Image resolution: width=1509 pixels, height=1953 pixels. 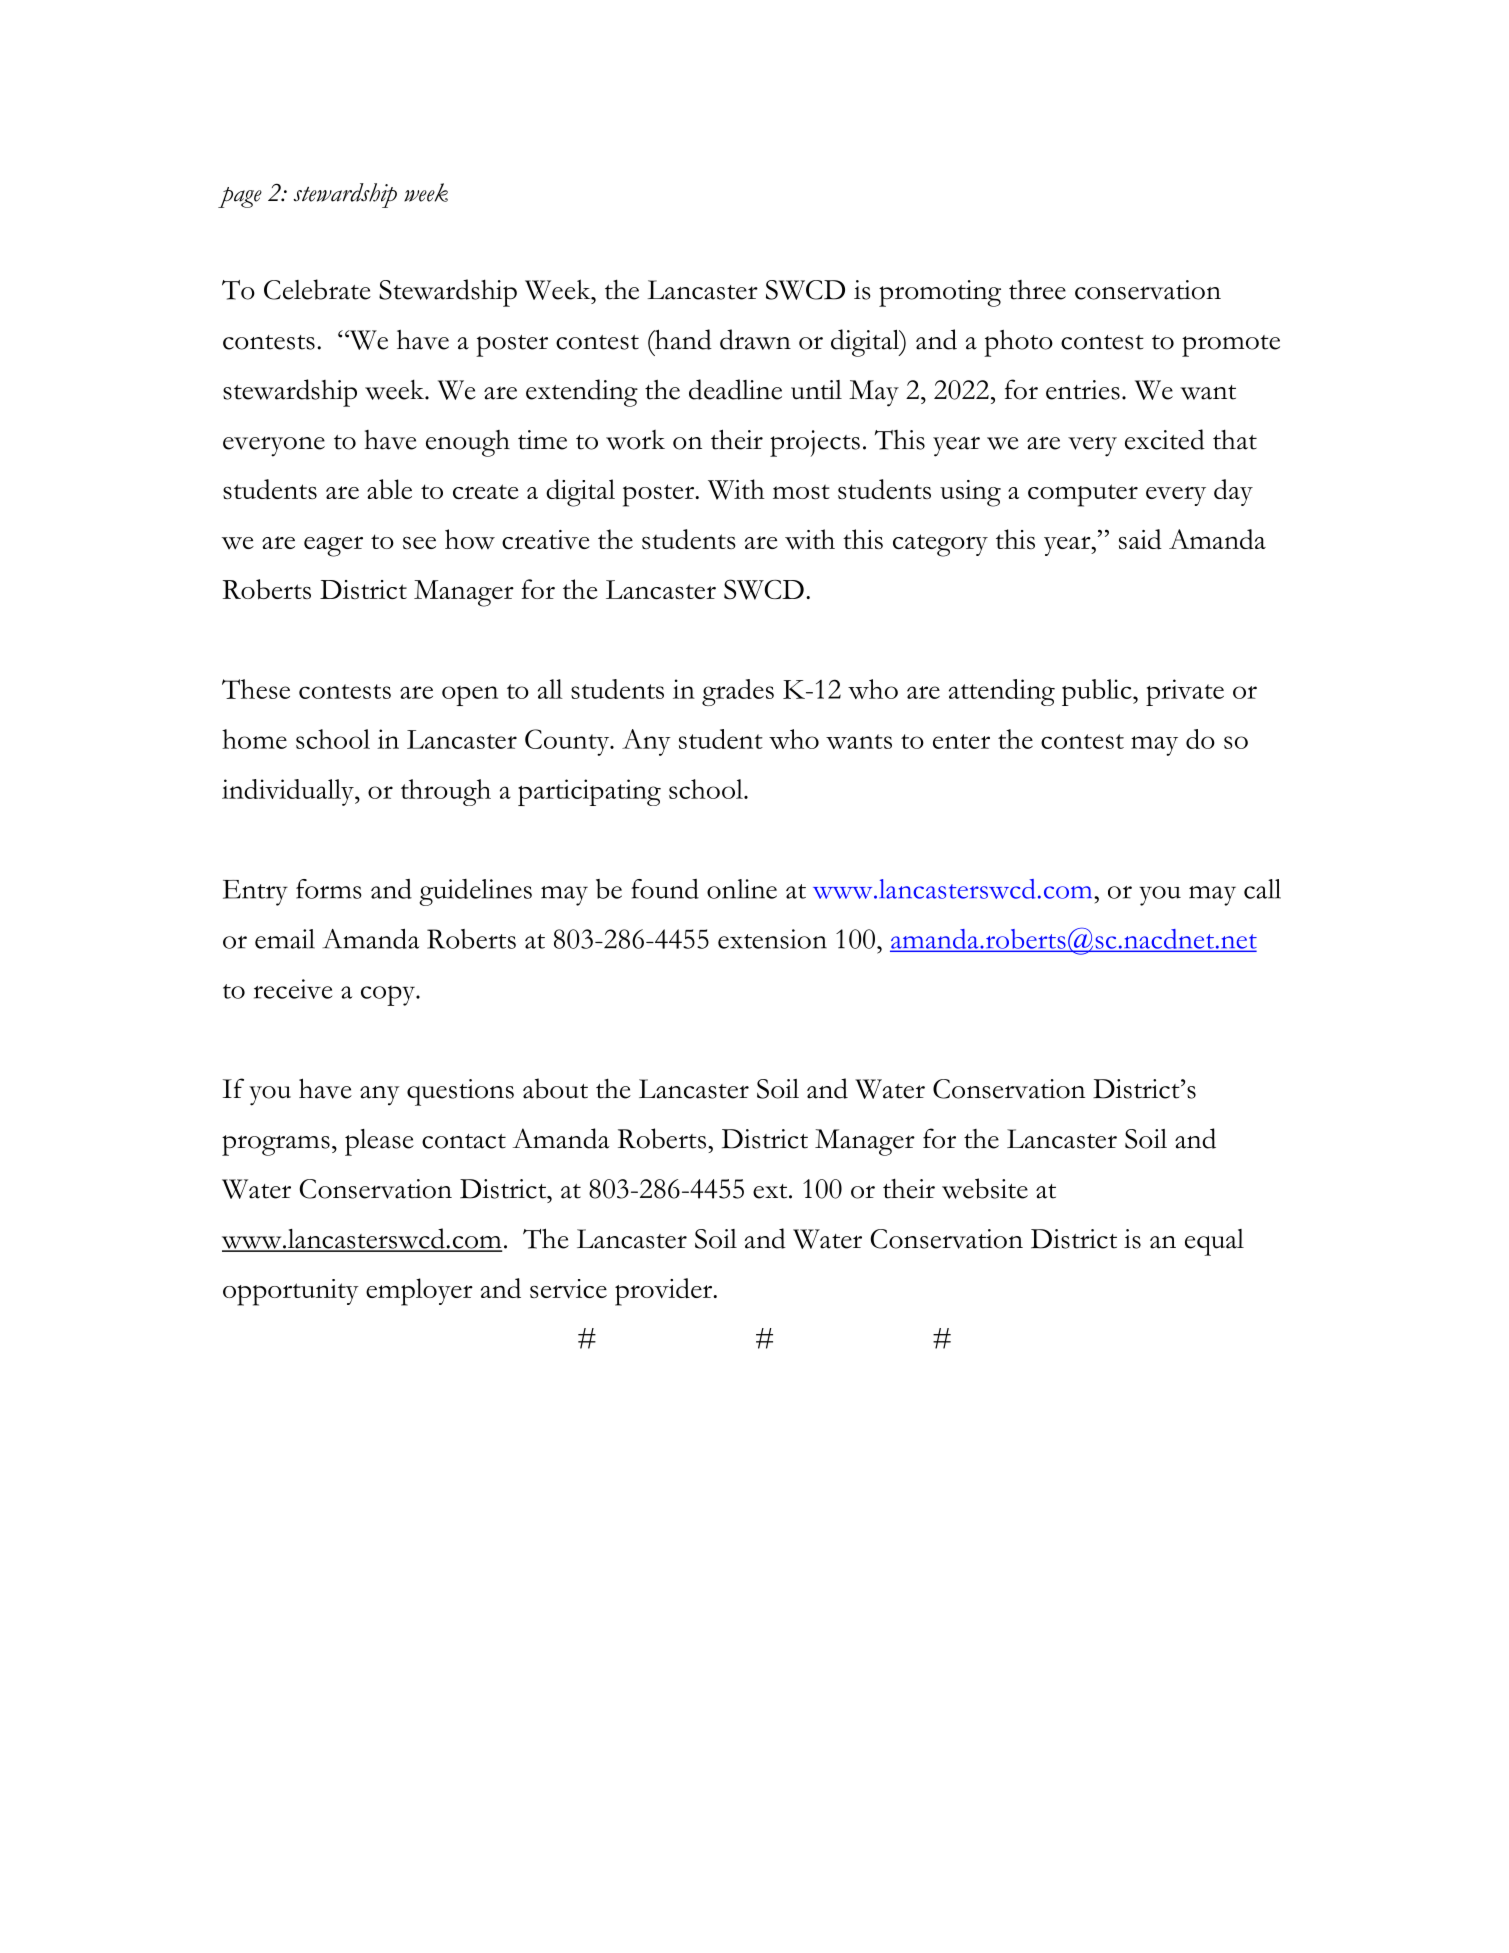 What do you see at coordinates (1262, 889) in the image?
I see `call` at bounding box center [1262, 889].
